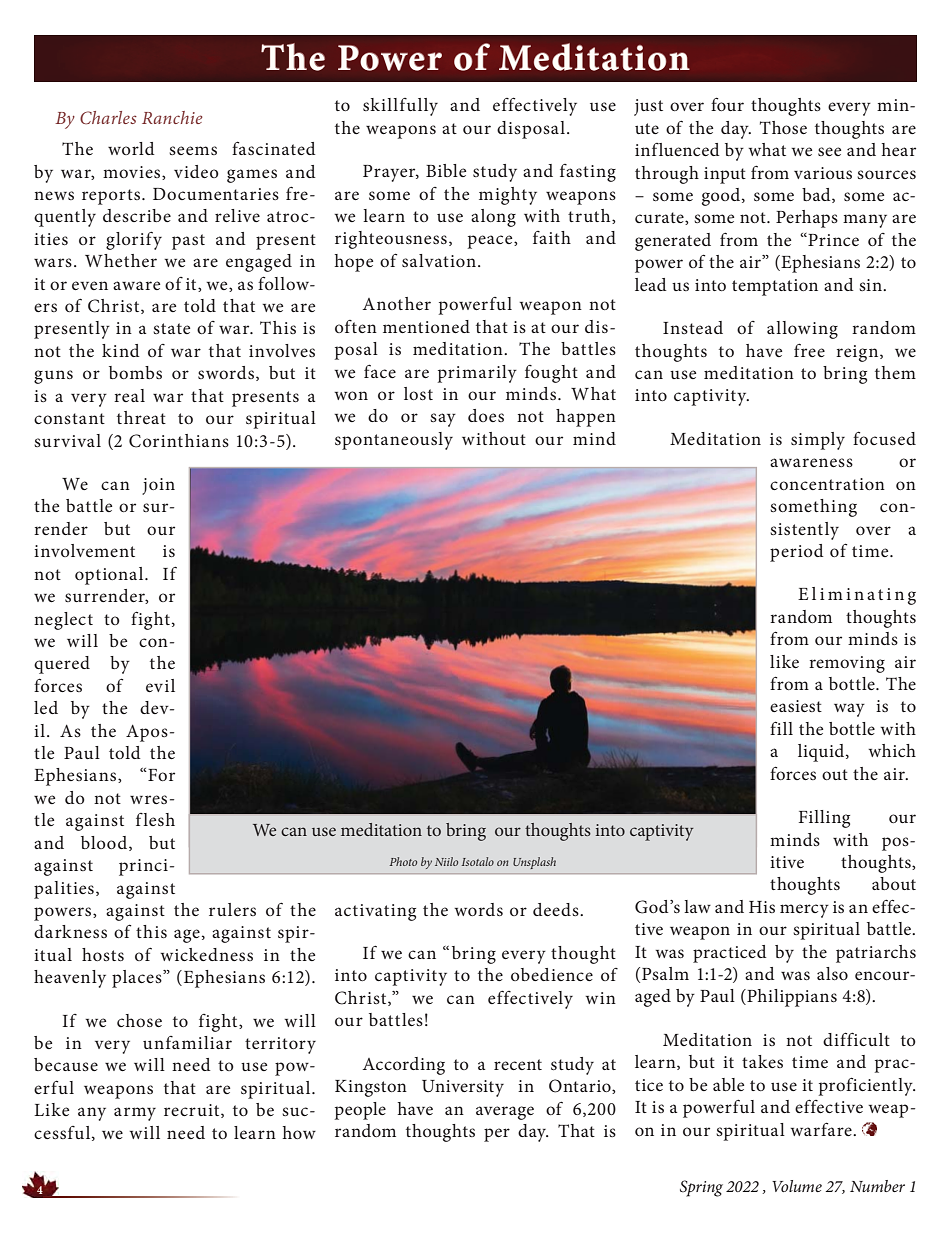 Image resolution: width=952 pixels, height=1233 pixels. Describe the element at coordinates (446, 170) in the image. I see `Bible` at that location.
